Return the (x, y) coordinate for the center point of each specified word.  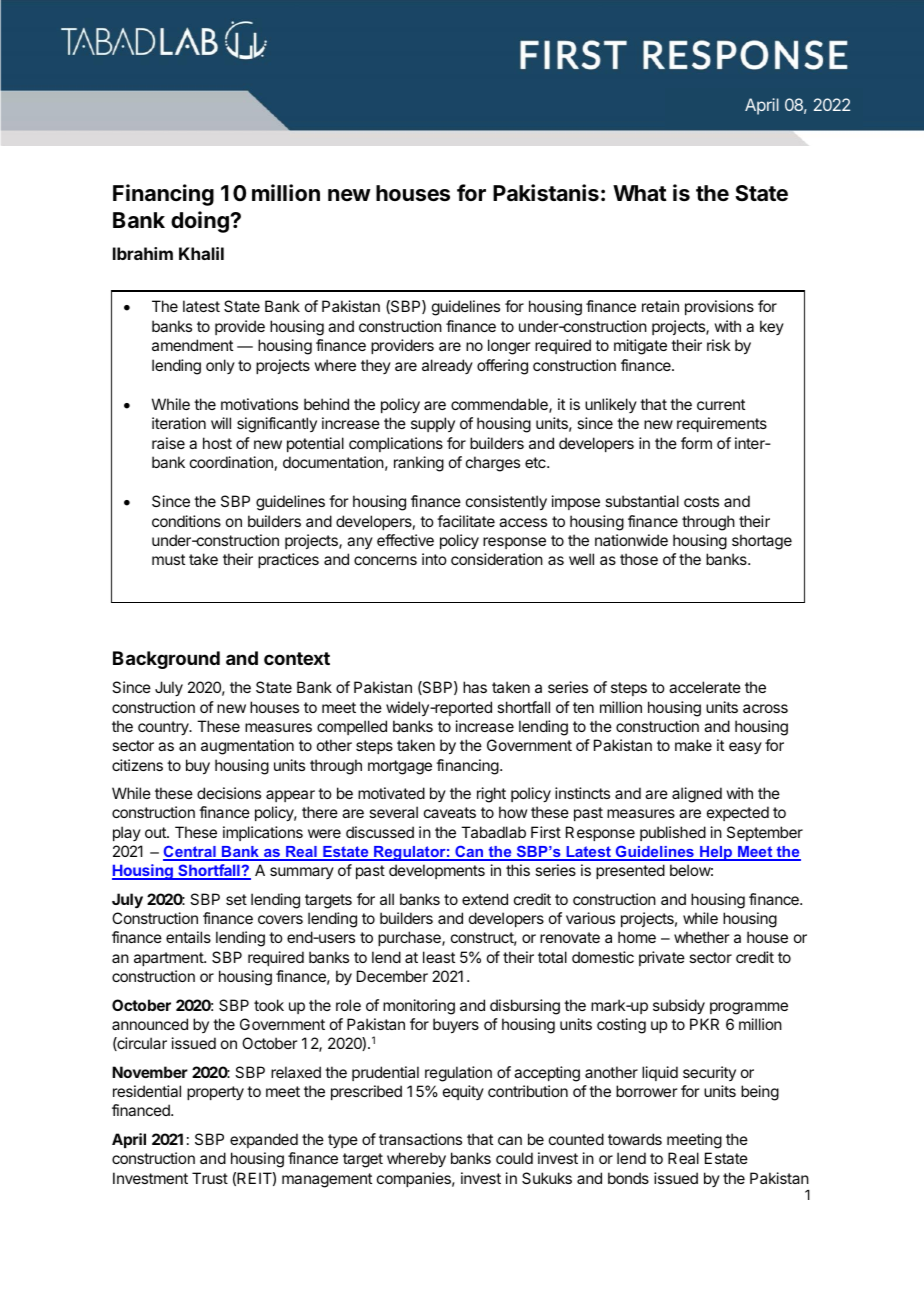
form (696, 443)
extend (485, 899)
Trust (210, 1178)
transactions (420, 1139)
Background (166, 660)
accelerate (705, 687)
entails (188, 937)
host (217, 443)
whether (702, 937)
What (640, 193)
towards (635, 1139)
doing (201, 222)
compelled (352, 727)
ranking (419, 464)
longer (509, 347)
